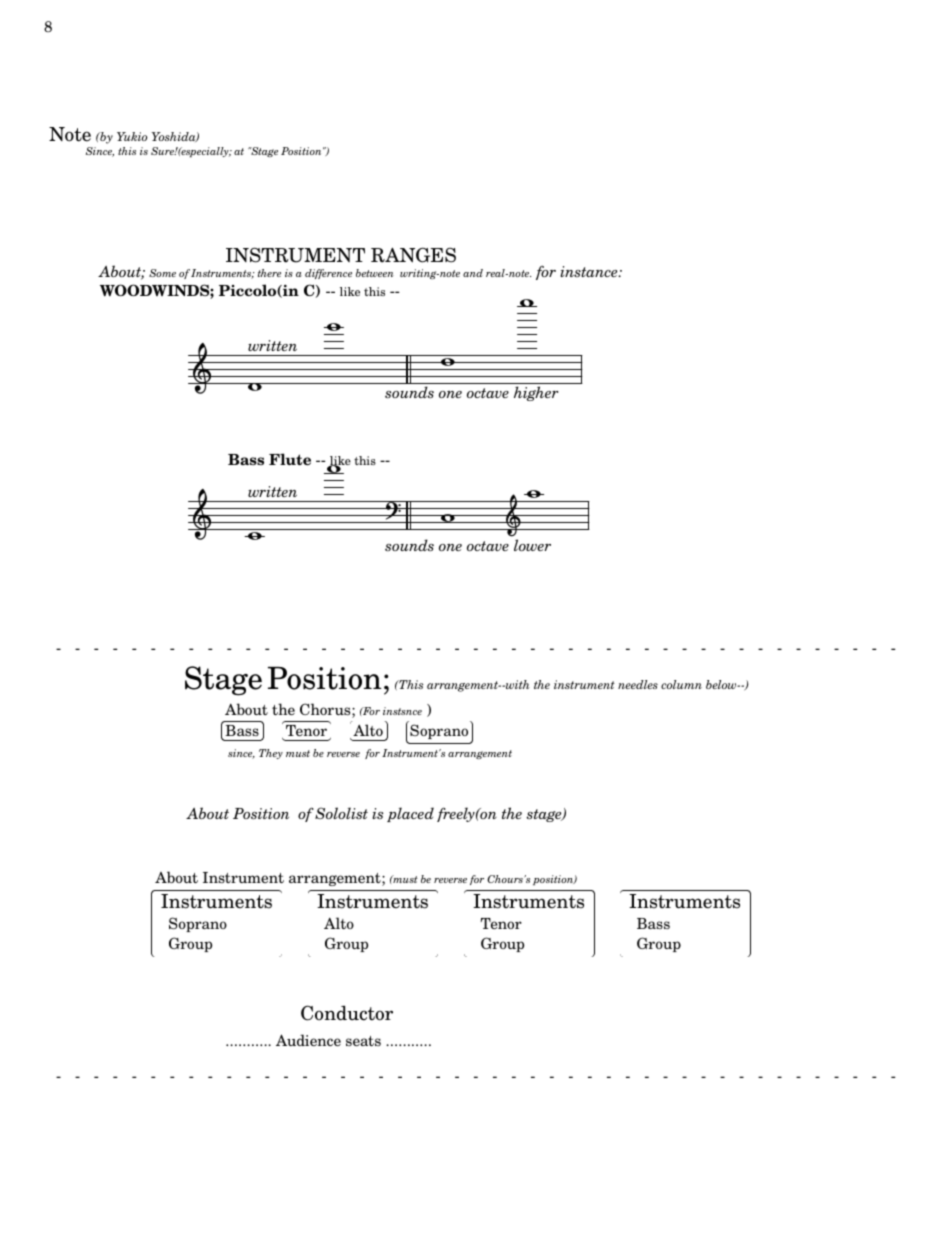  What do you see at coordinates (681, 684) in the screenshot?
I see `column` at bounding box center [681, 684].
